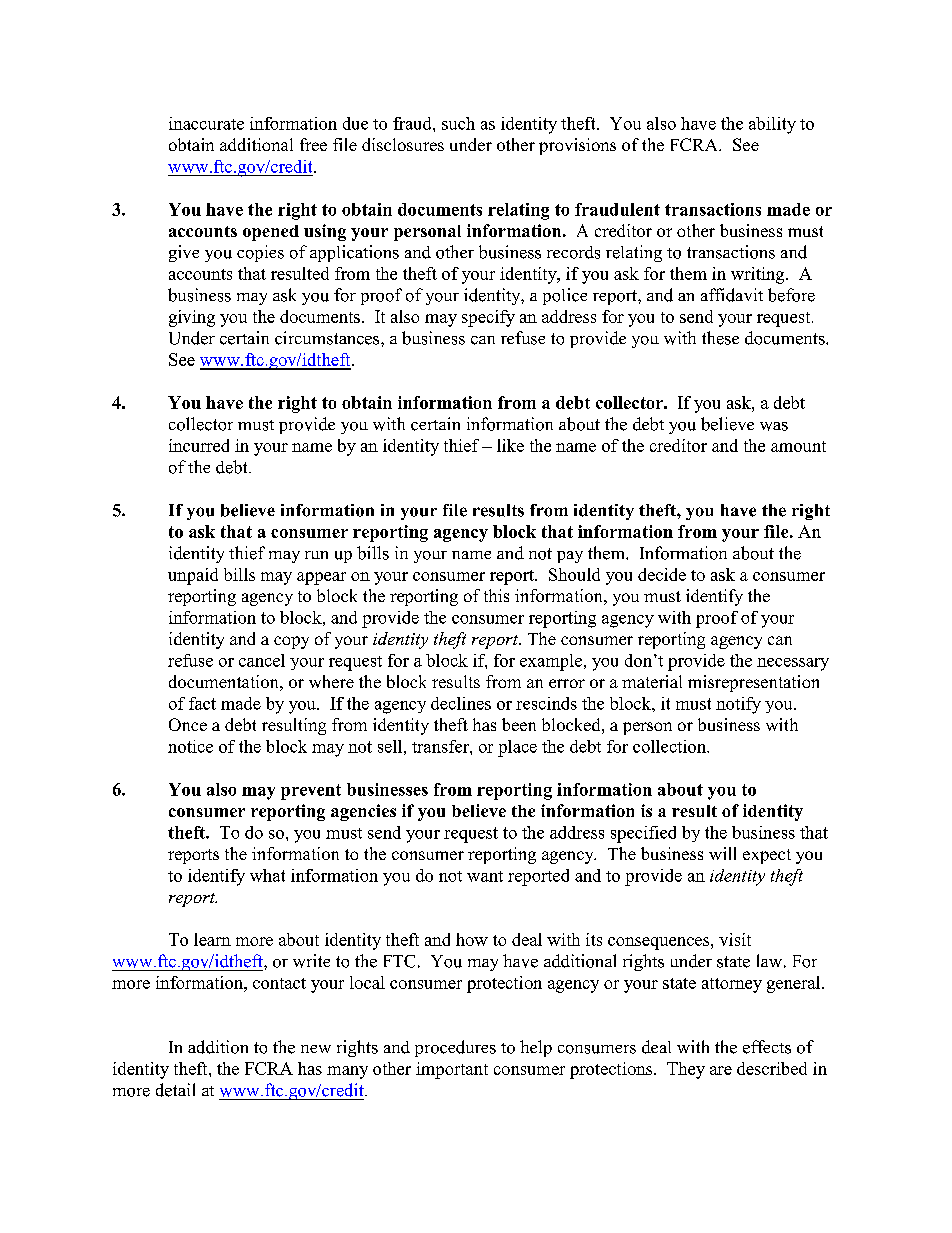 This page has width=952, height=1233. What do you see at coordinates (316, 1049) in the page?
I see `new` at bounding box center [316, 1049].
